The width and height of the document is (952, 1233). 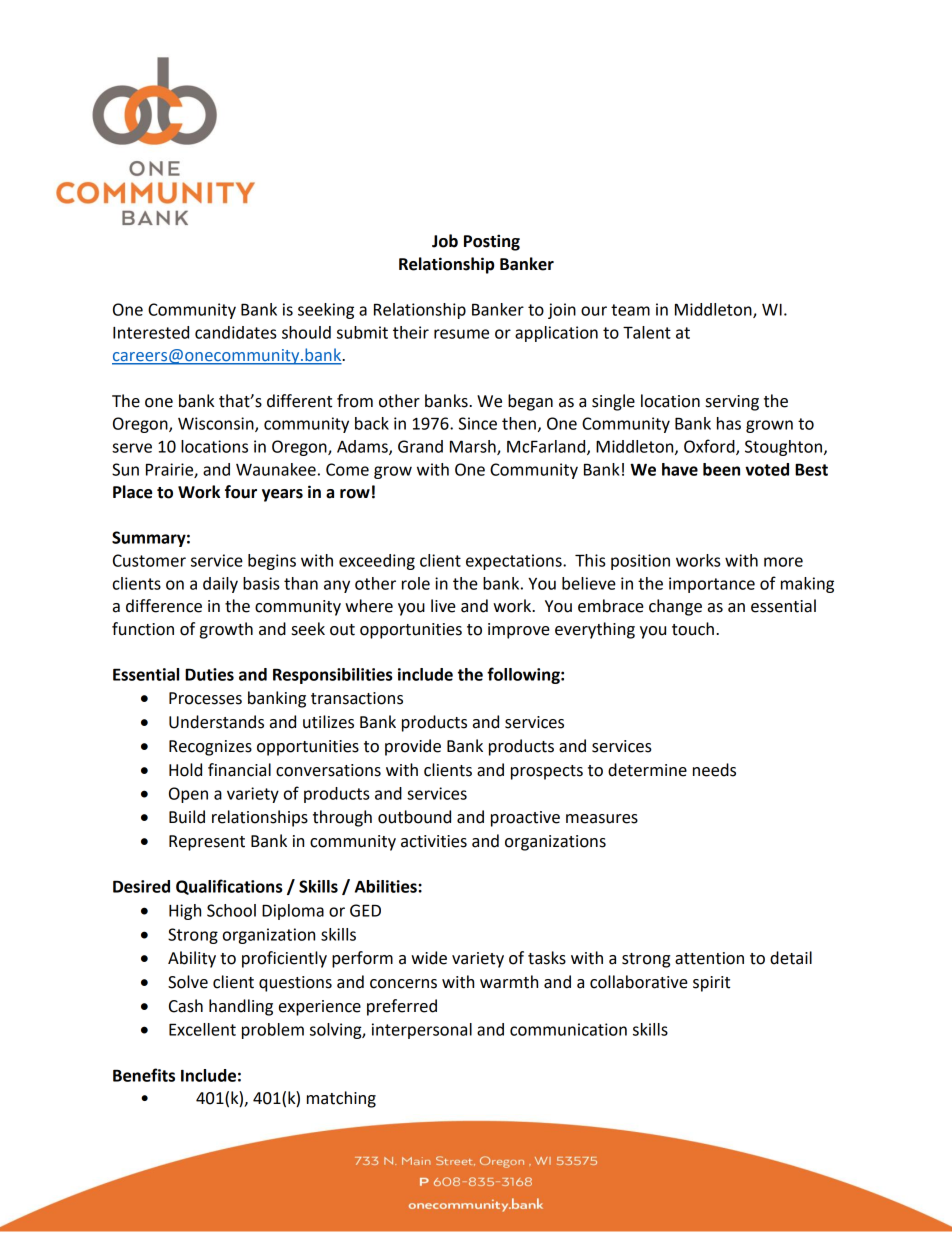 I want to click on candidates, so click(x=235, y=332).
